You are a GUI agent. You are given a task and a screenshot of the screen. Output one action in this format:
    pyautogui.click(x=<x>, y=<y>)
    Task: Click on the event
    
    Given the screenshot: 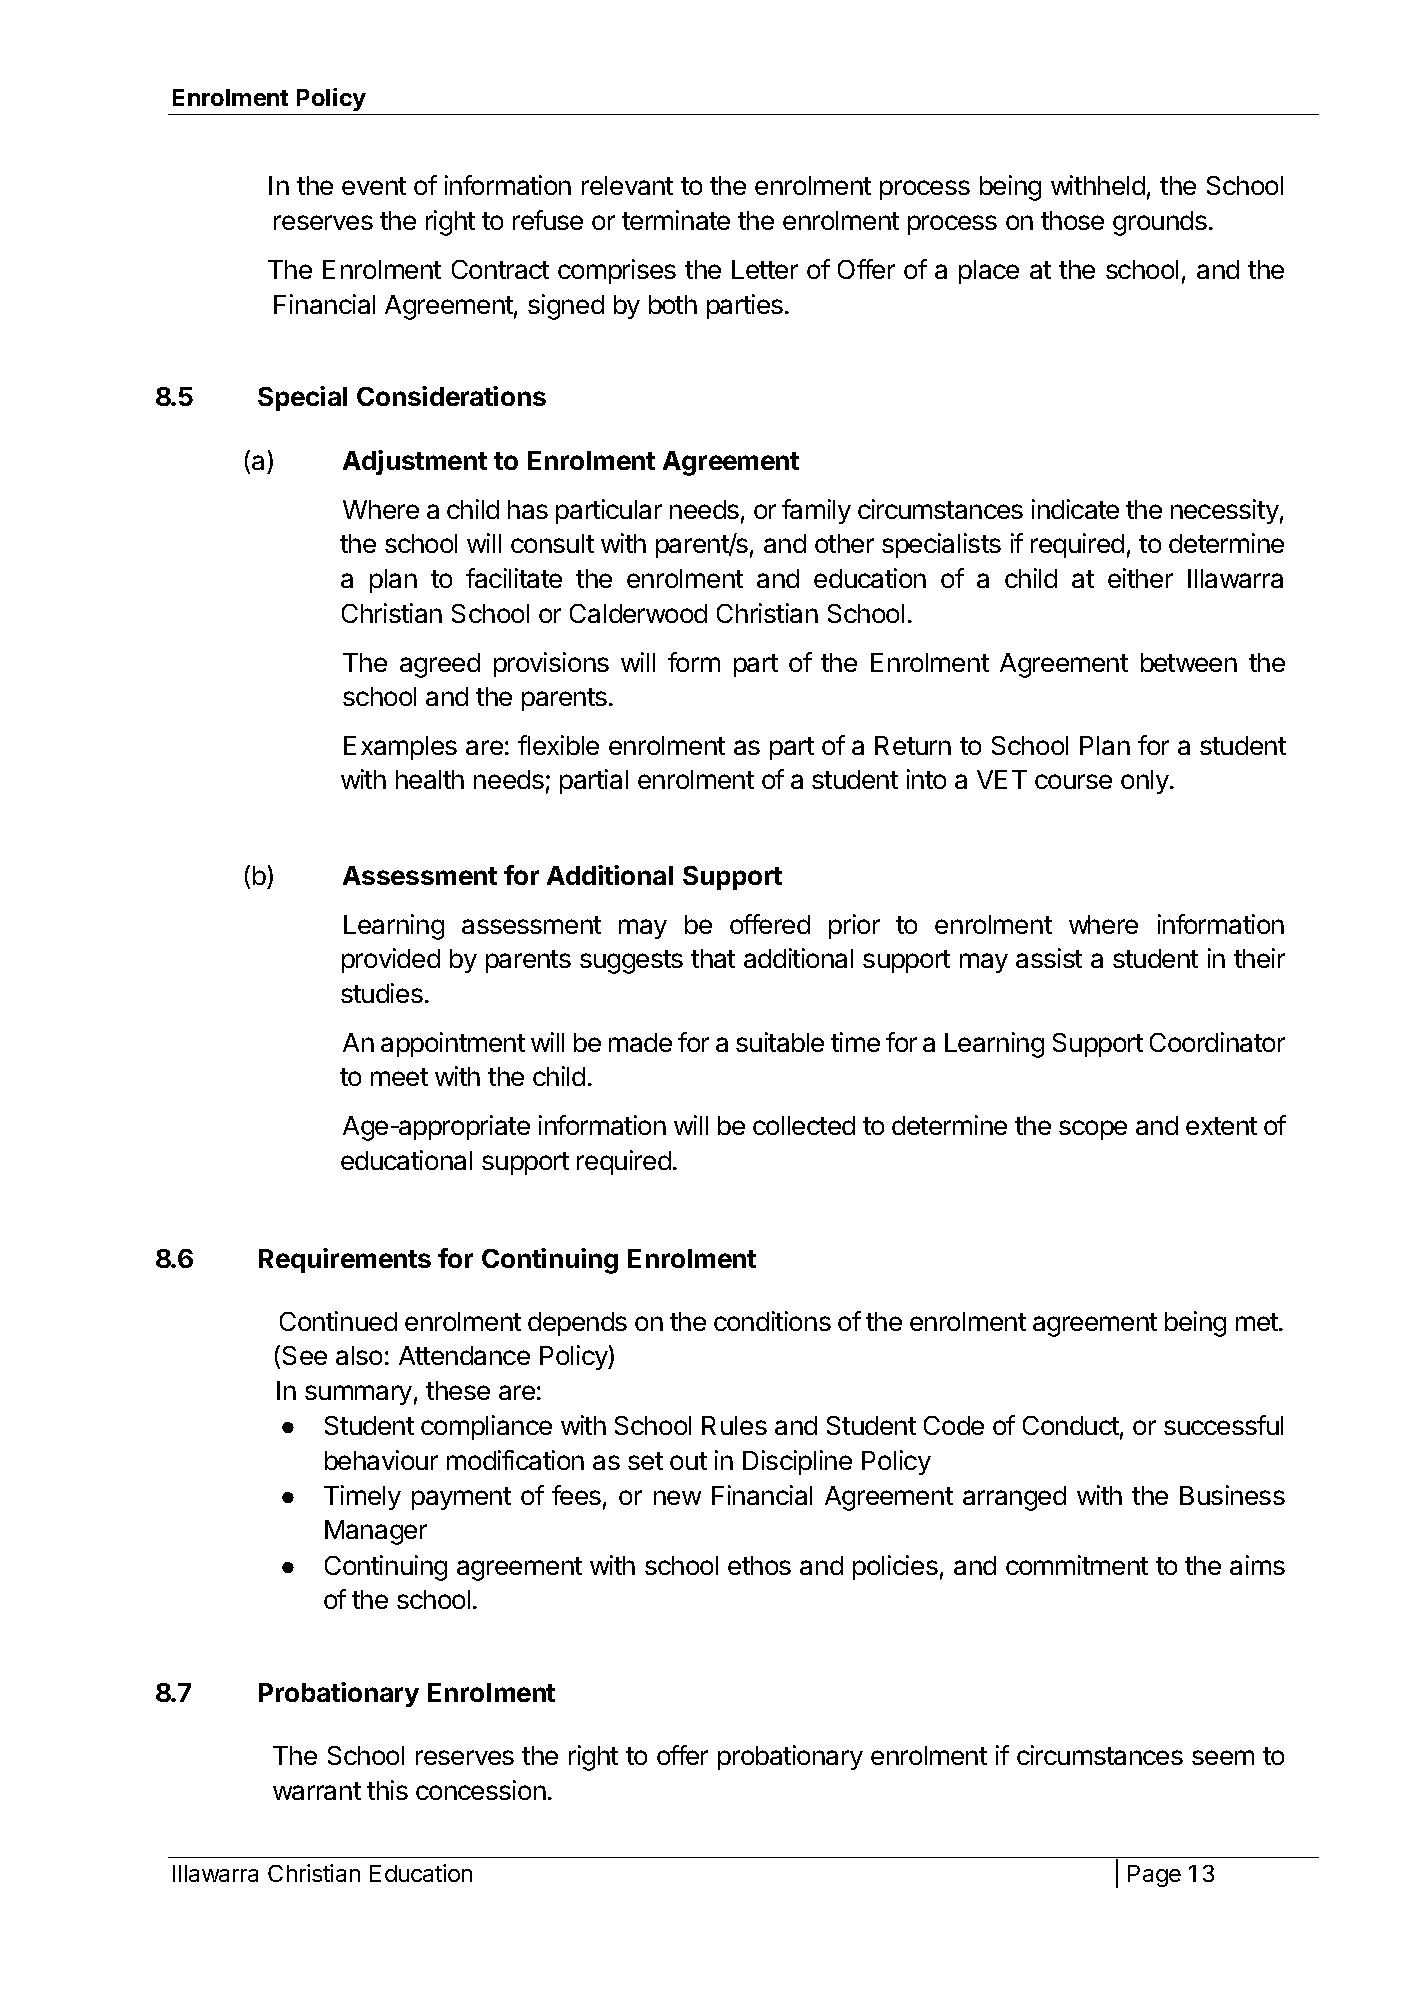 What is the action you would take?
    pyautogui.click(x=374, y=186)
